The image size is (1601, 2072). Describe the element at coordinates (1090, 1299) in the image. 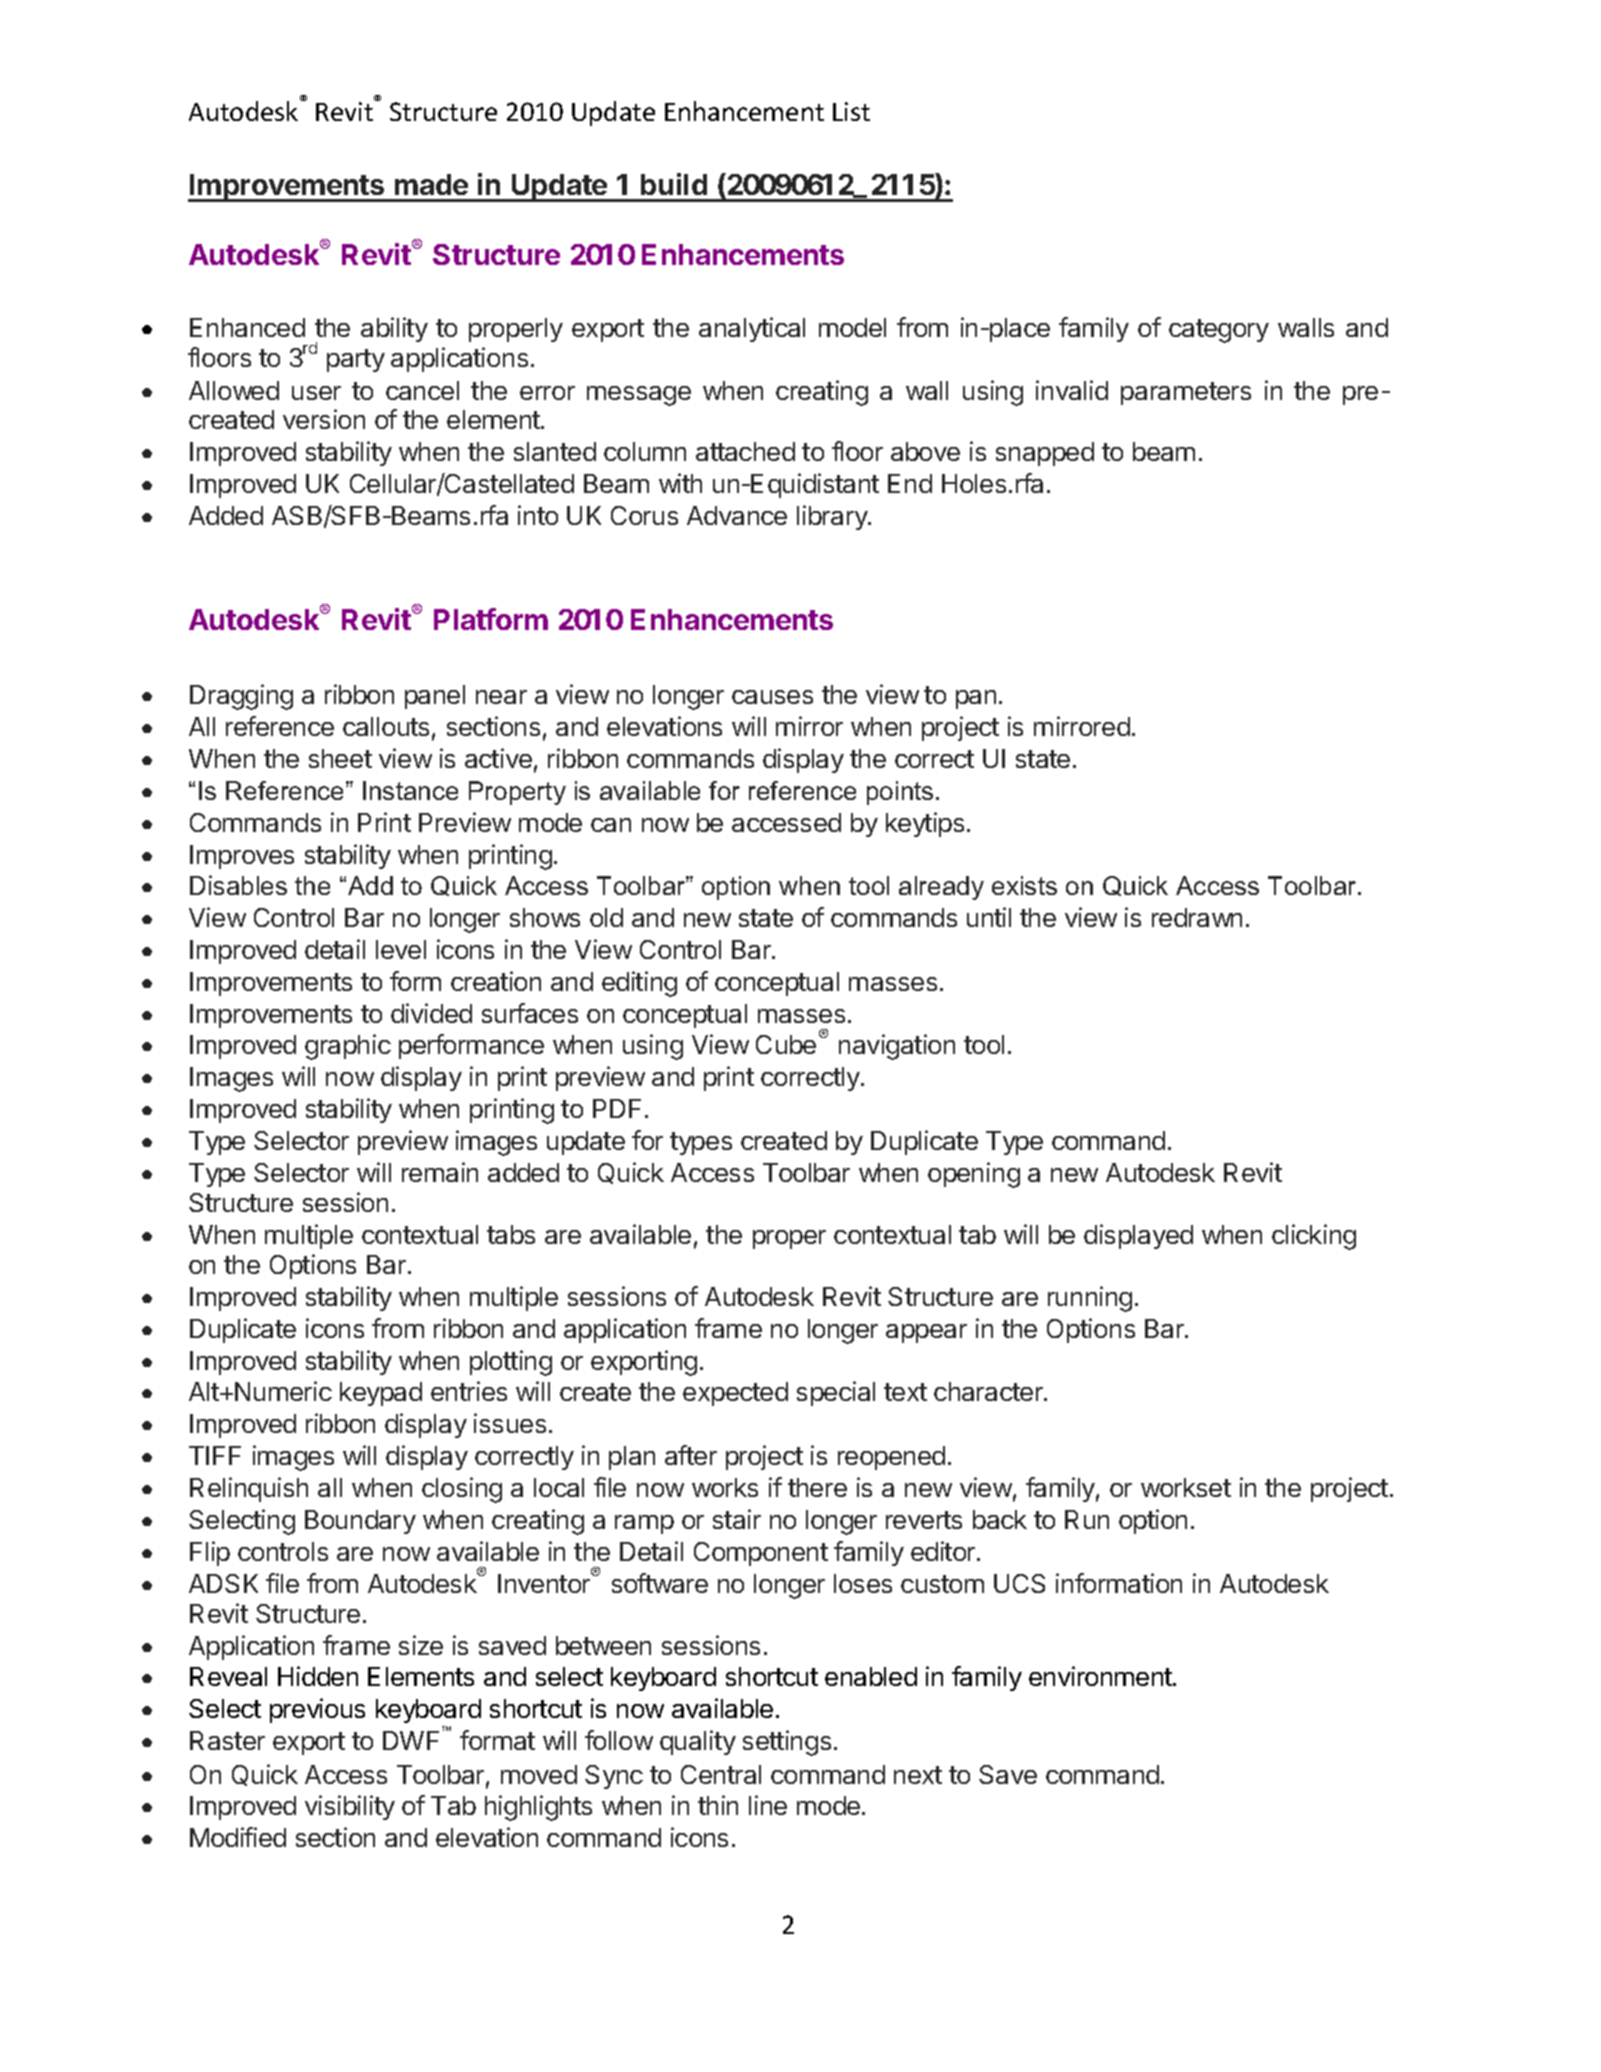

I see `running` at that location.
